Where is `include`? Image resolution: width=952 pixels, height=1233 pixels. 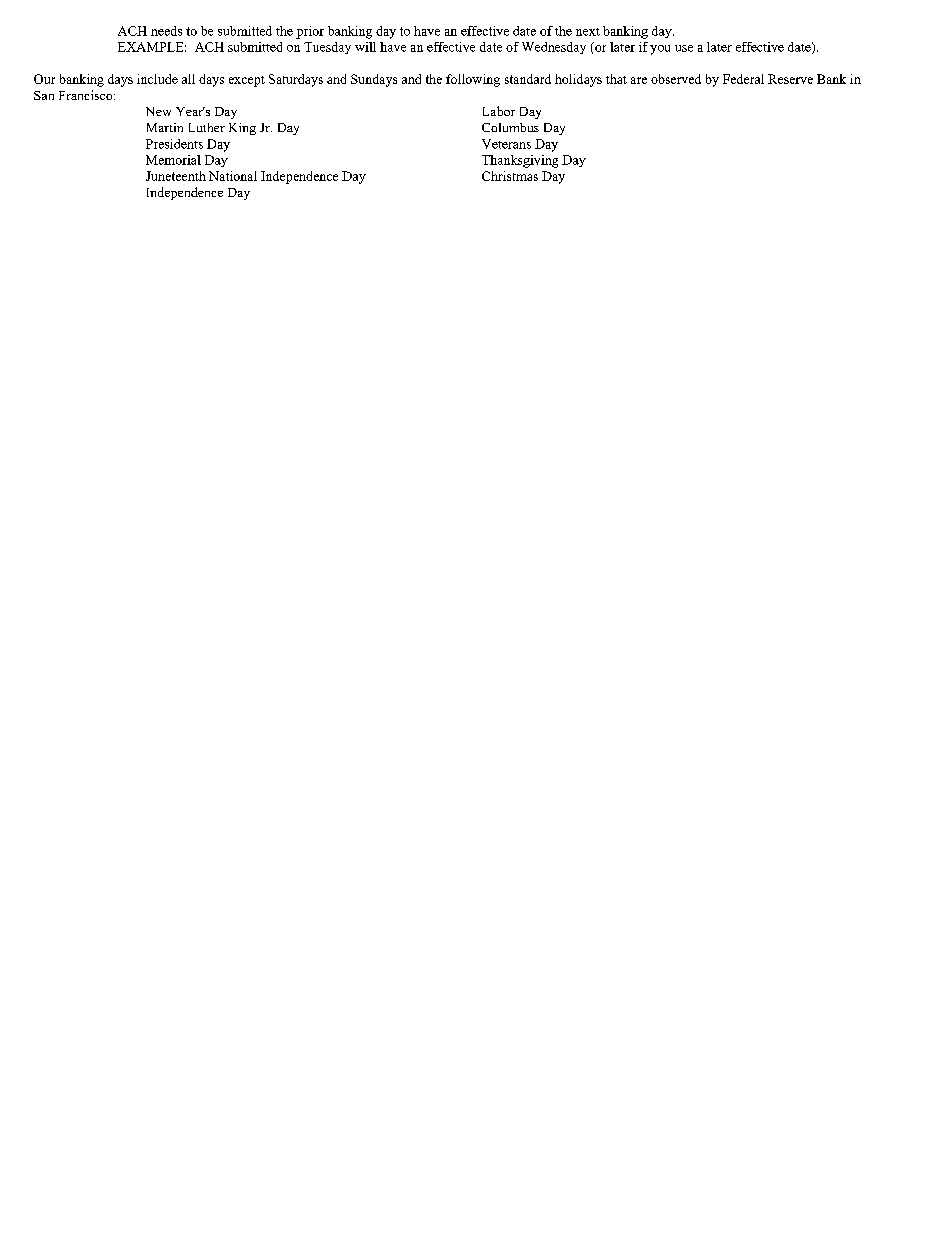 include is located at coordinates (157, 79).
